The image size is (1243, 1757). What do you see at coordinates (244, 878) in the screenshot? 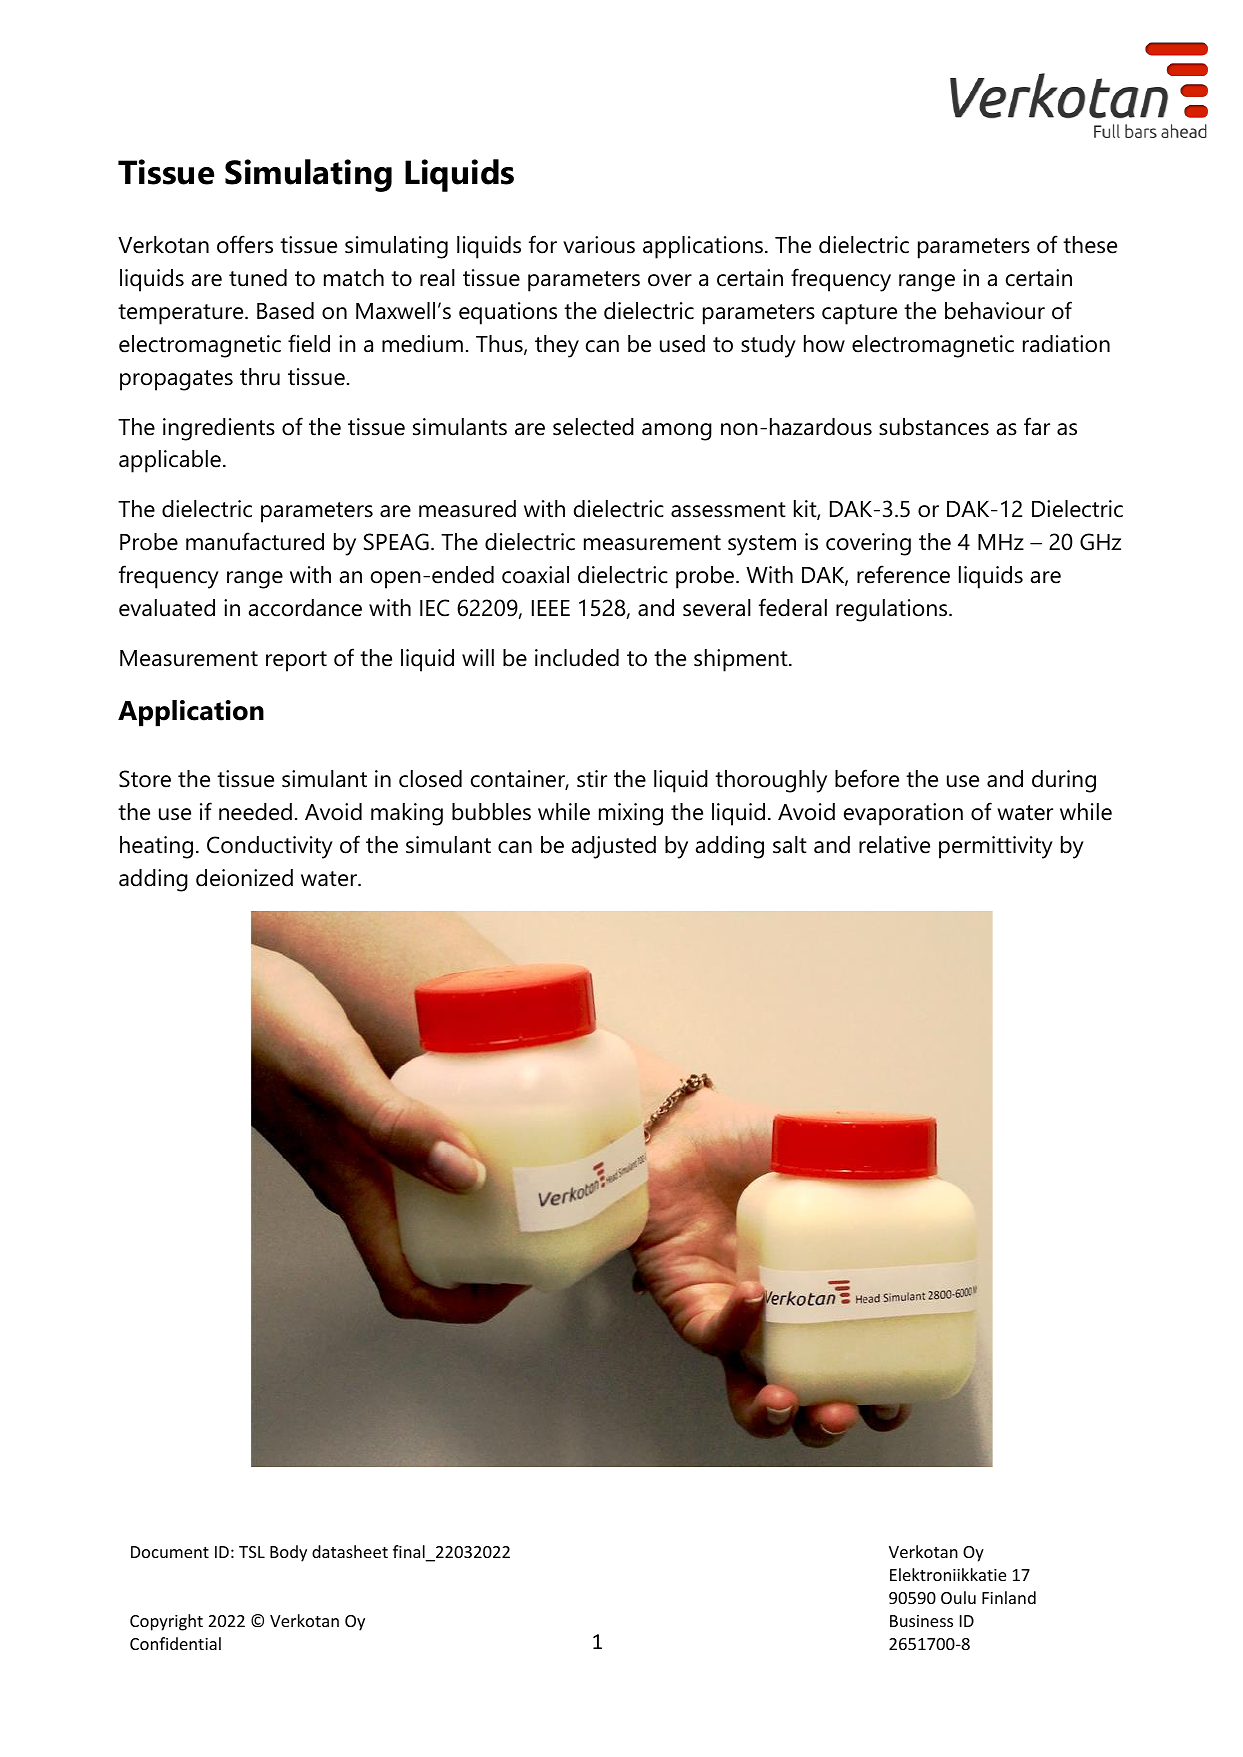
I see `deionized` at bounding box center [244, 878].
